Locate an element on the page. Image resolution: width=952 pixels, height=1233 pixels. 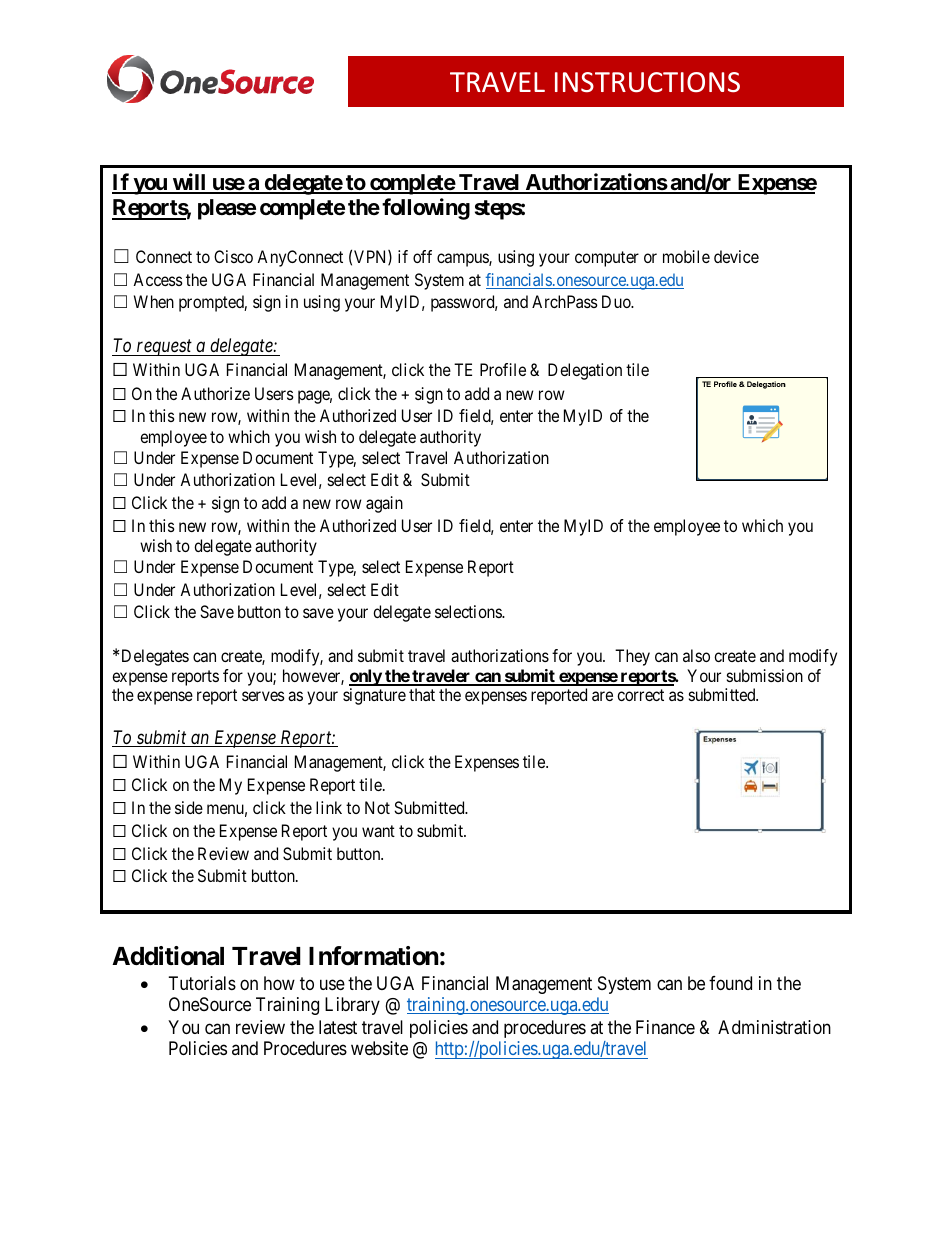
will is located at coordinates (189, 183).
